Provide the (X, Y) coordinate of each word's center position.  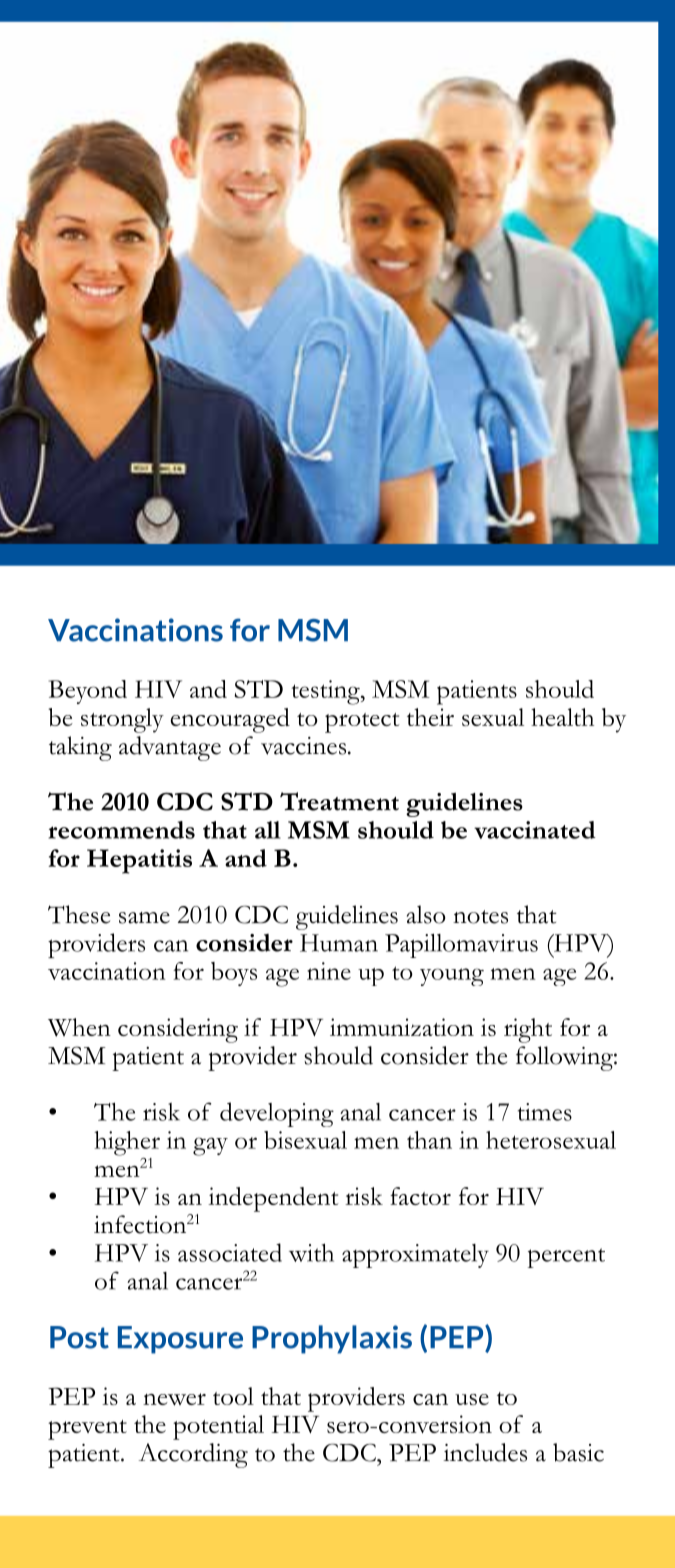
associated (230, 1252)
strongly (122, 720)
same (144, 918)
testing (326, 692)
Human (339, 943)
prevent (87, 1430)
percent (566, 1258)
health (562, 717)
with (311, 1252)
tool (233, 1396)
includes (485, 1452)
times (545, 1112)
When (79, 1027)
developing (277, 1114)
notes (480, 917)
